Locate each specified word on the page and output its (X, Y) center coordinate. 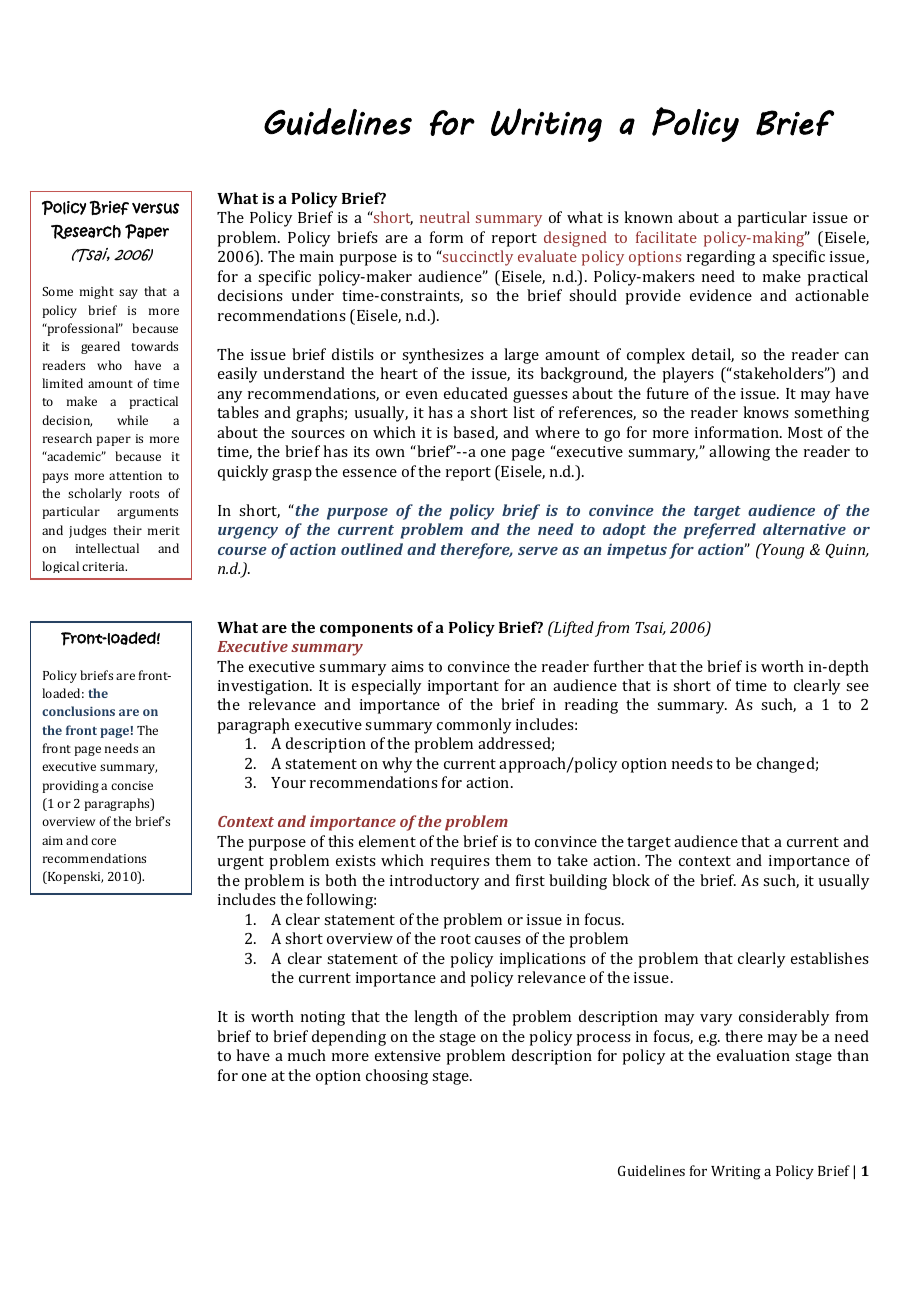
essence (370, 473)
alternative (804, 529)
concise (132, 785)
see (857, 687)
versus (155, 208)
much (307, 1055)
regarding (721, 258)
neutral (445, 217)
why (397, 765)
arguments (147, 513)
